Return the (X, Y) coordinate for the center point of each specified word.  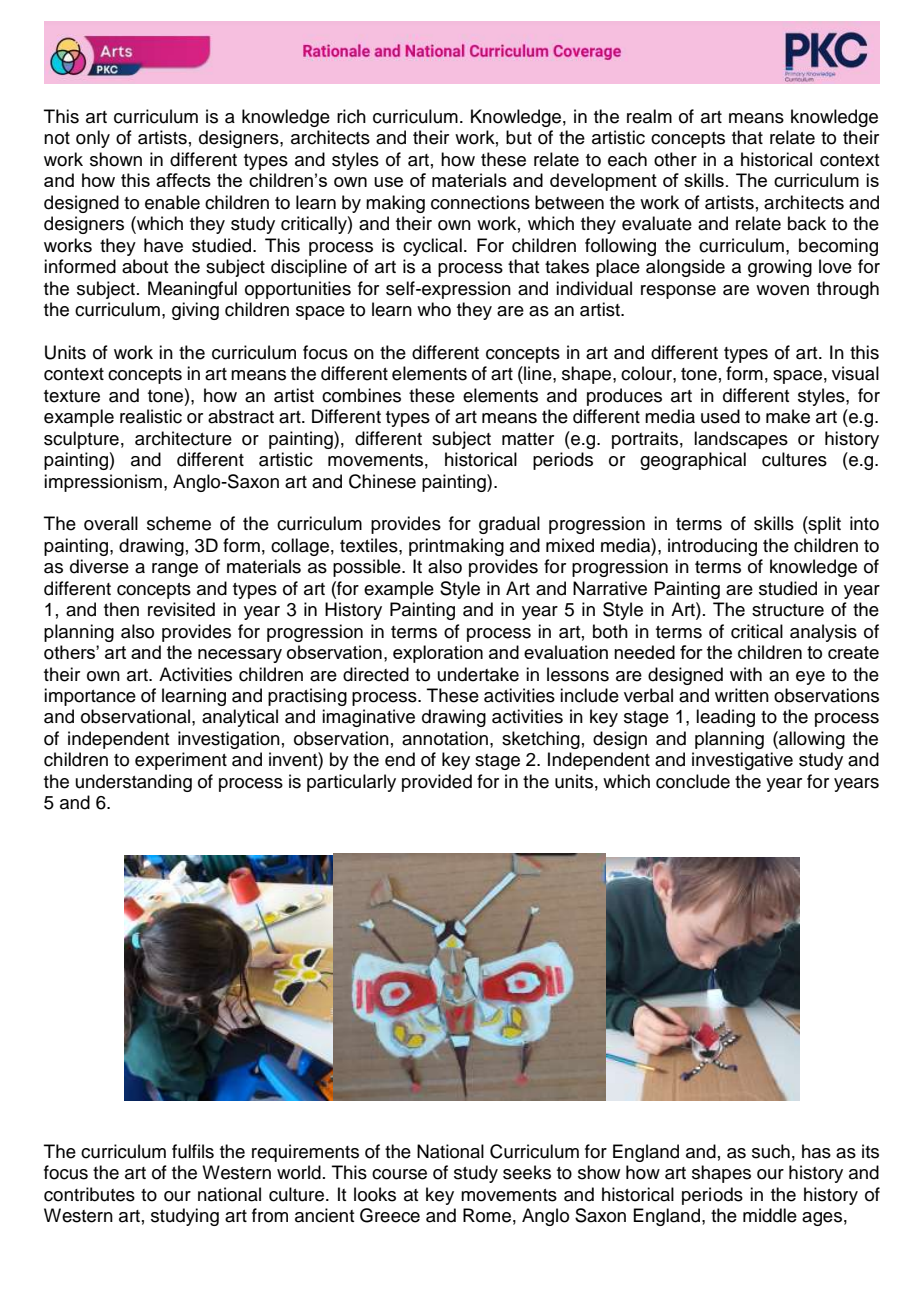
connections (480, 202)
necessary (240, 656)
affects (183, 180)
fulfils (193, 1151)
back (807, 223)
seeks (527, 1172)
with (746, 674)
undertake (478, 674)
